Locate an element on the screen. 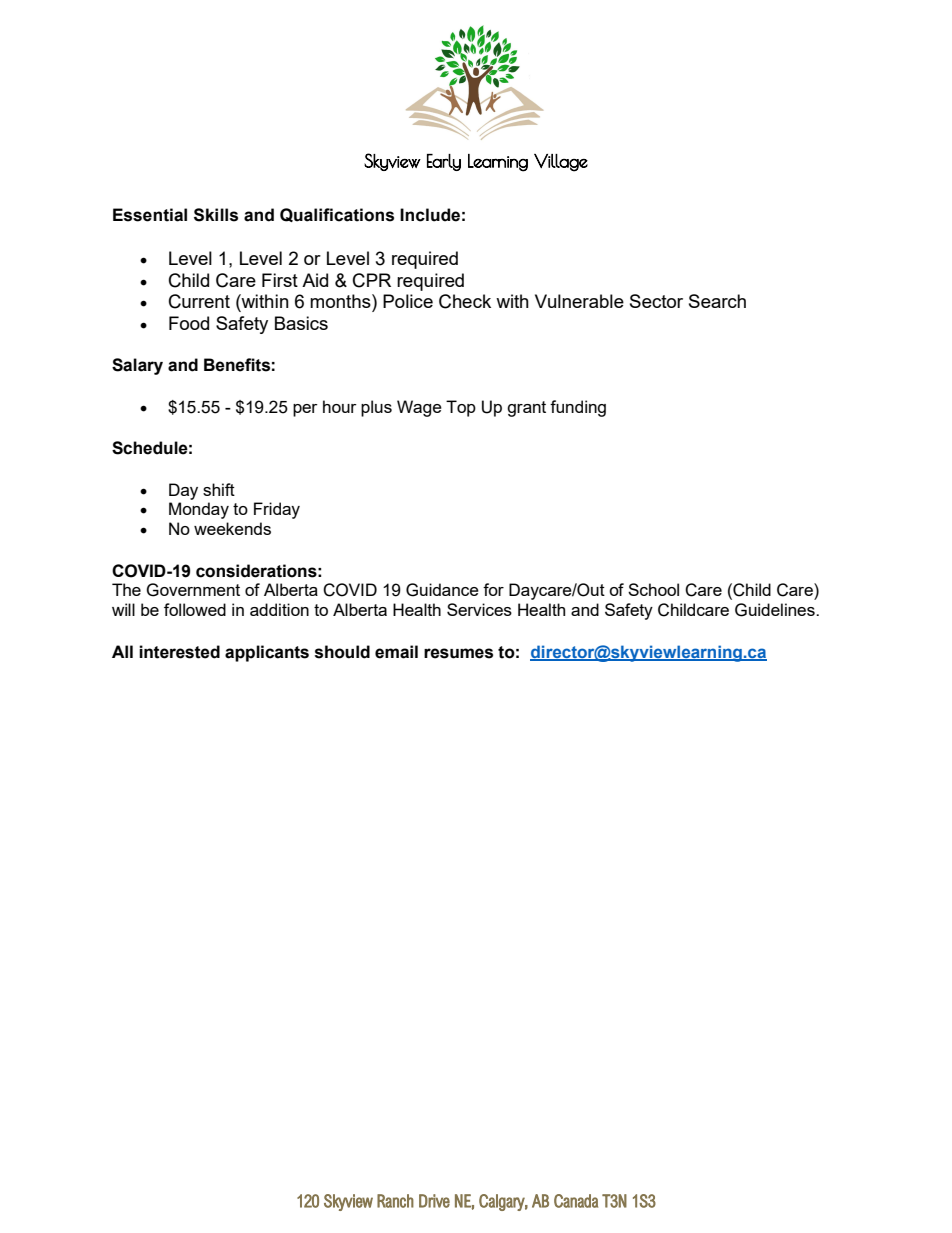  interested is located at coordinates (179, 652).
